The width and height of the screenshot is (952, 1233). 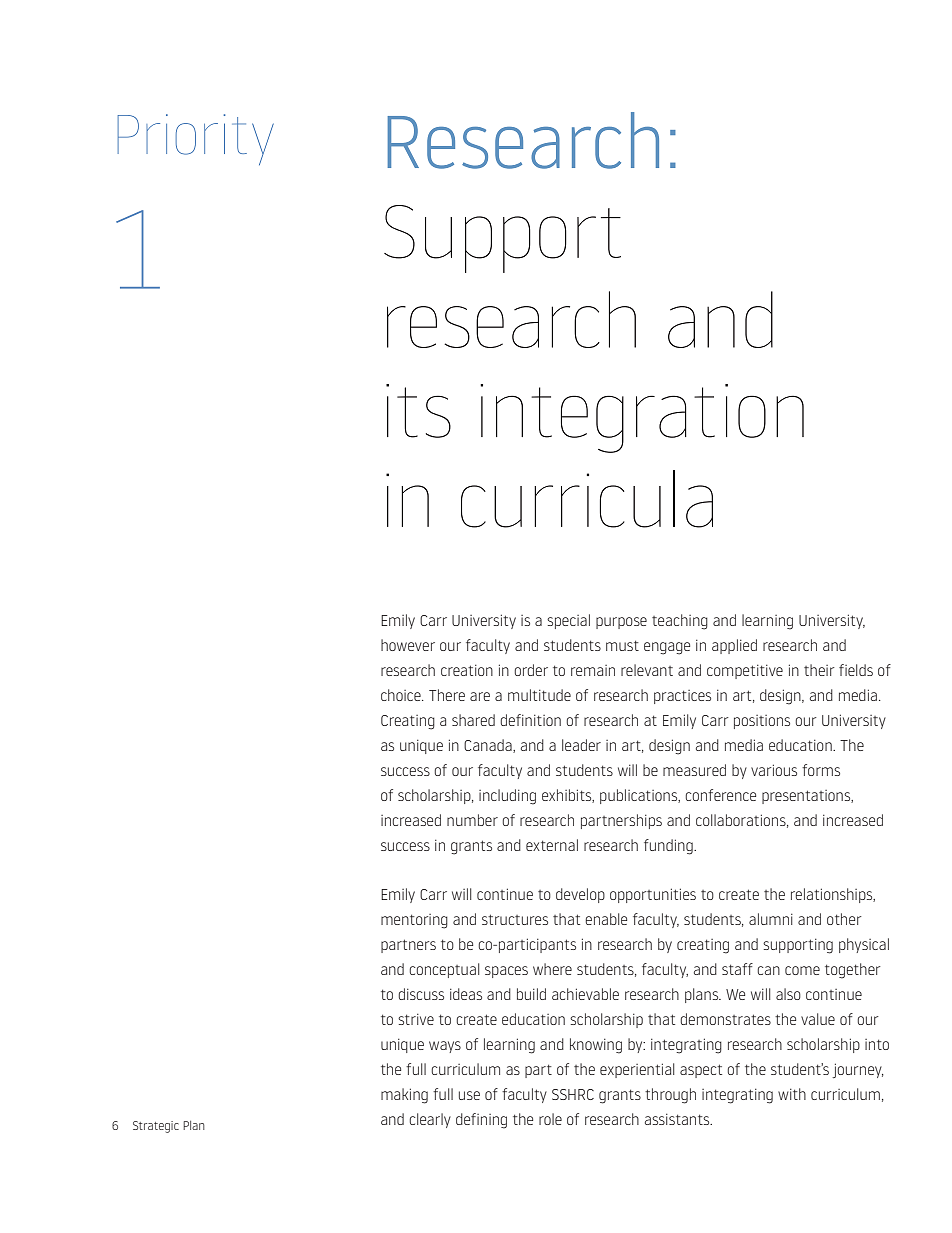 I want to click on however, so click(x=408, y=645).
